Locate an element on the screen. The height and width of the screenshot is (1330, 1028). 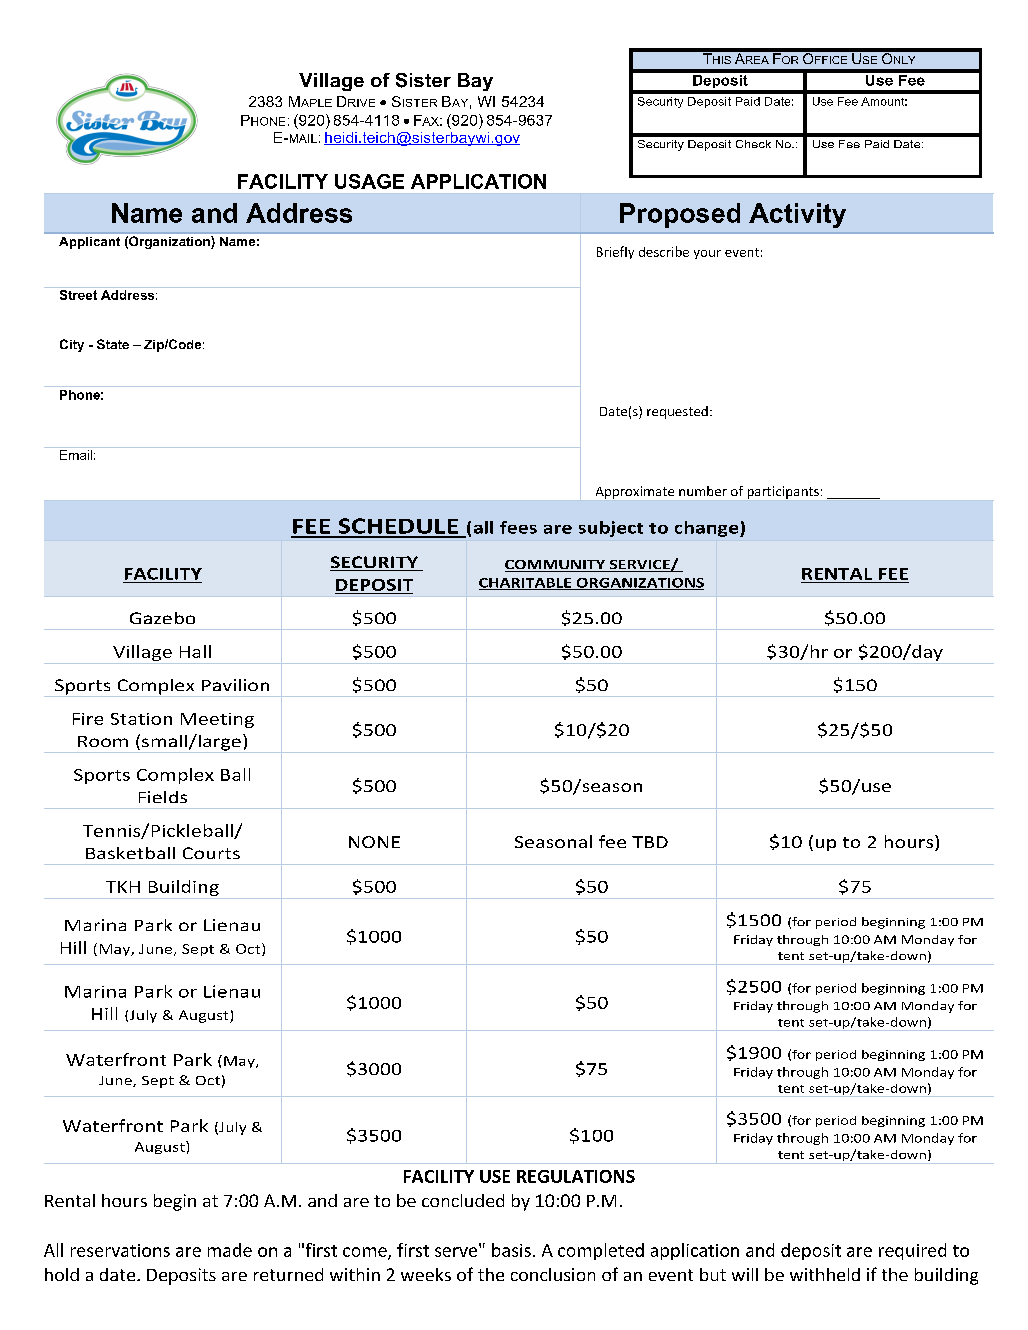
participants is located at coordinates (783, 492).
